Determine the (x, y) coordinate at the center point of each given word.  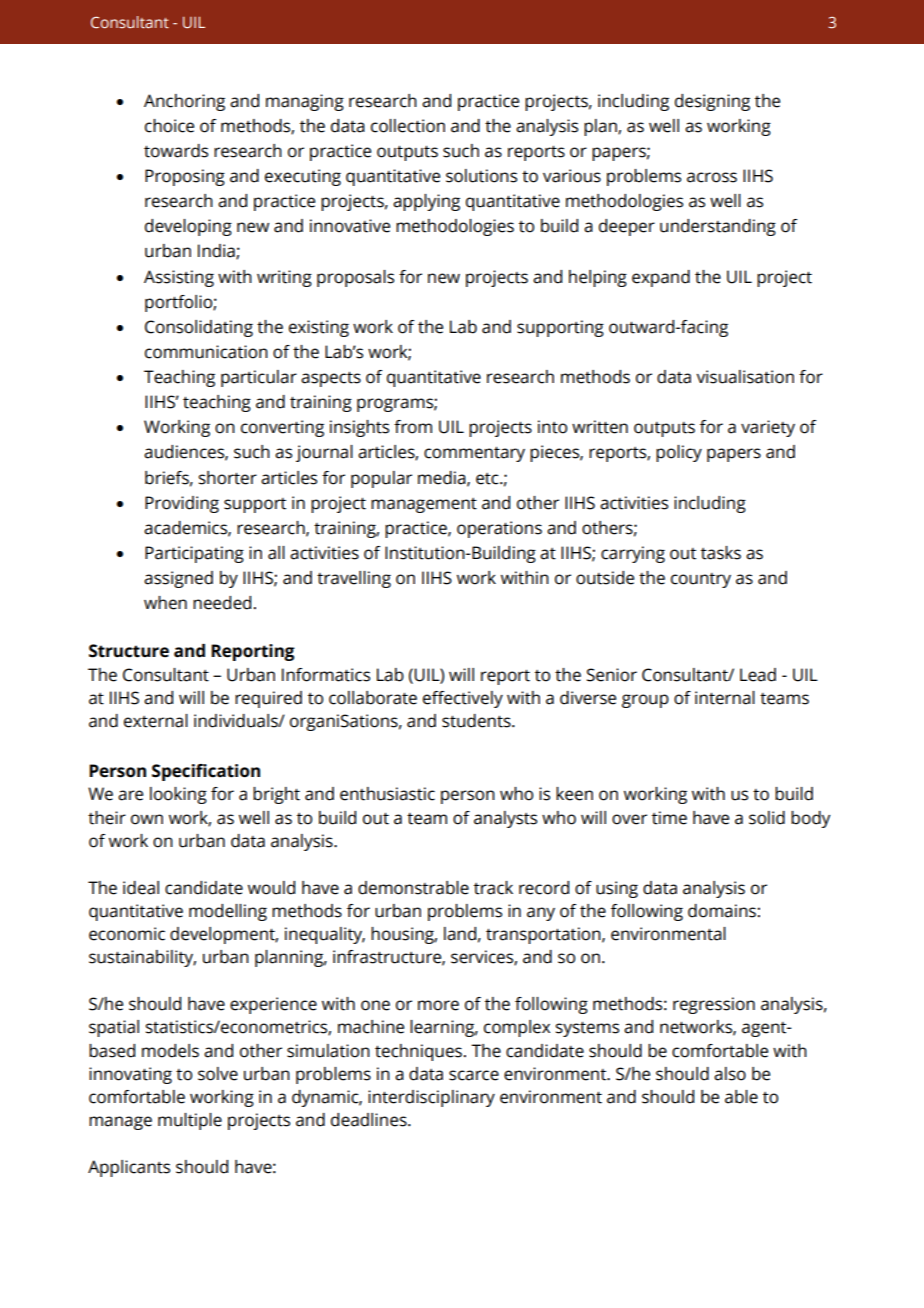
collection (408, 126)
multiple (190, 1121)
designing (712, 102)
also (730, 1074)
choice (169, 126)
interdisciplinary (431, 1098)
